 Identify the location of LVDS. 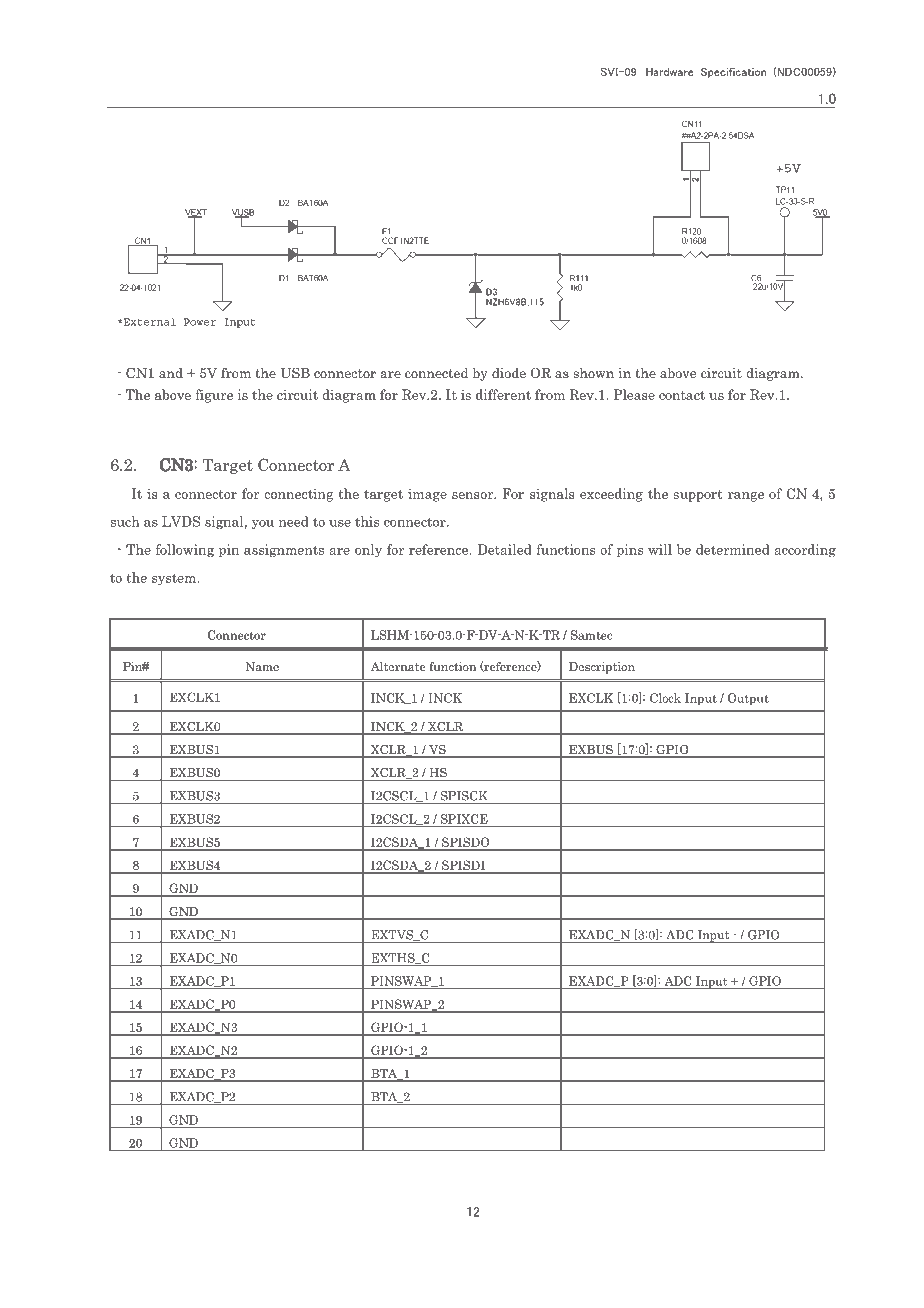
(181, 521).
